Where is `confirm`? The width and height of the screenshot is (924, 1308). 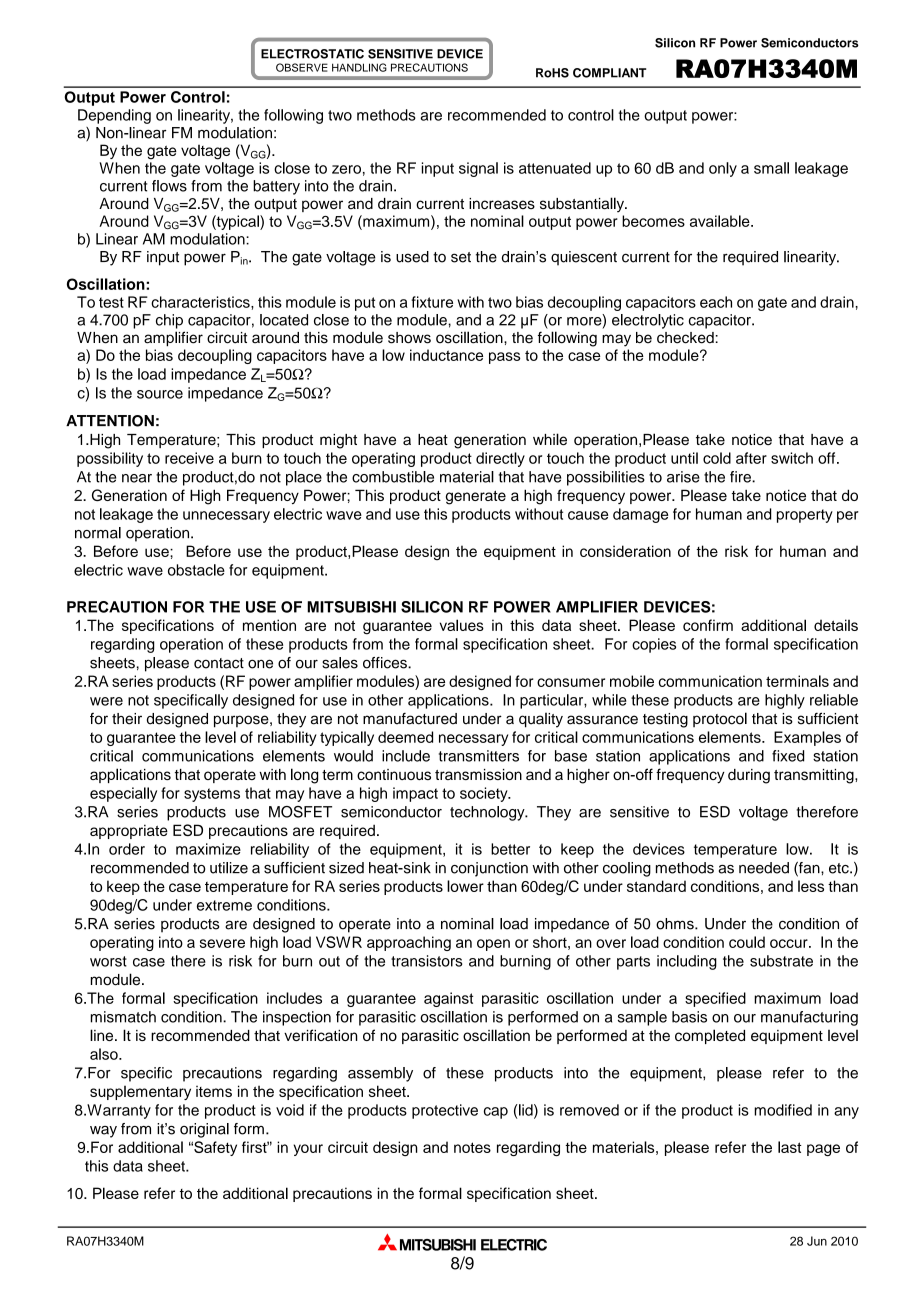 confirm is located at coordinates (708, 625).
